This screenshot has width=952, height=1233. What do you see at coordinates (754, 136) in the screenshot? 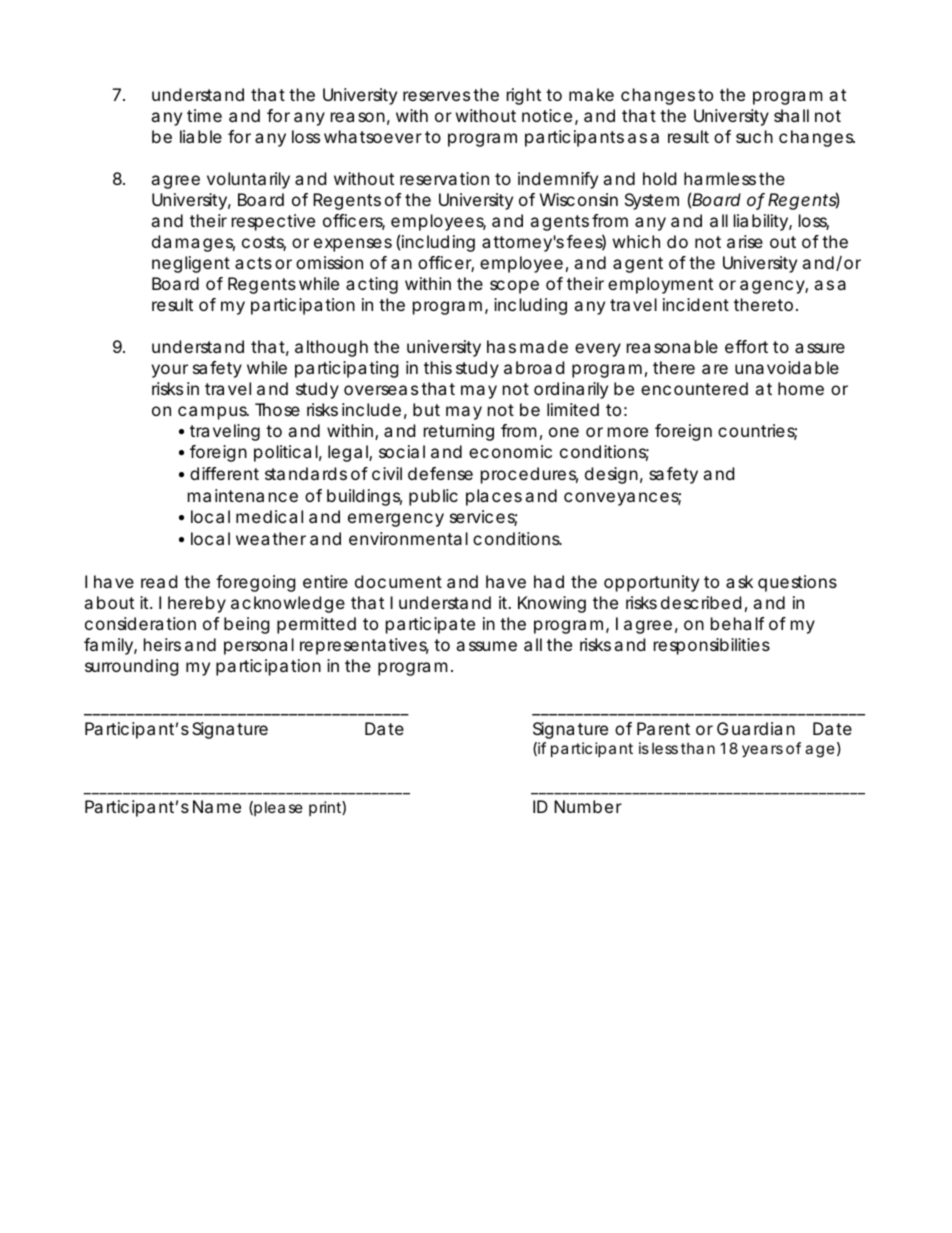
I see `such` at bounding box center [754, 136].
